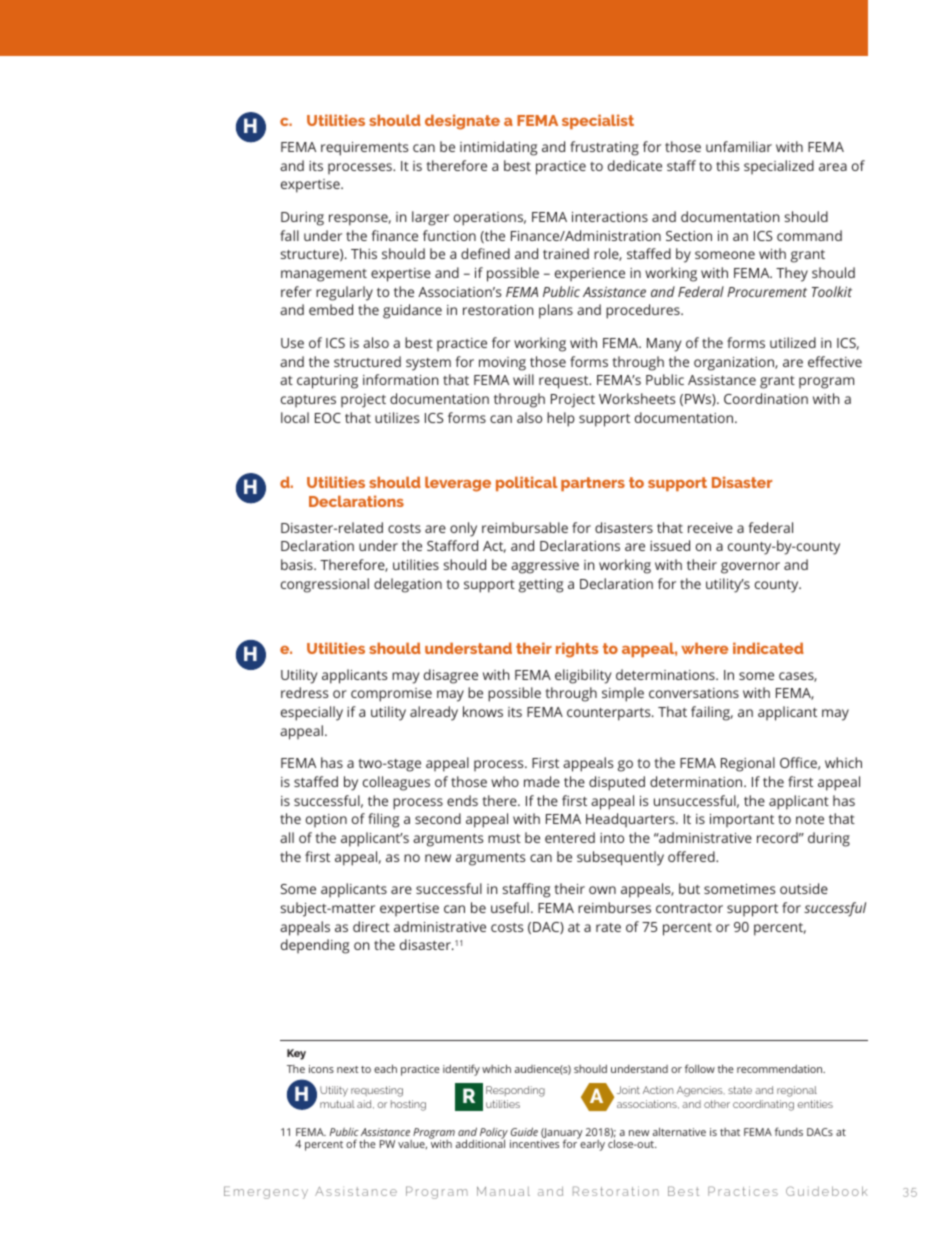  I want to click on EOC, so click(328, 418).
